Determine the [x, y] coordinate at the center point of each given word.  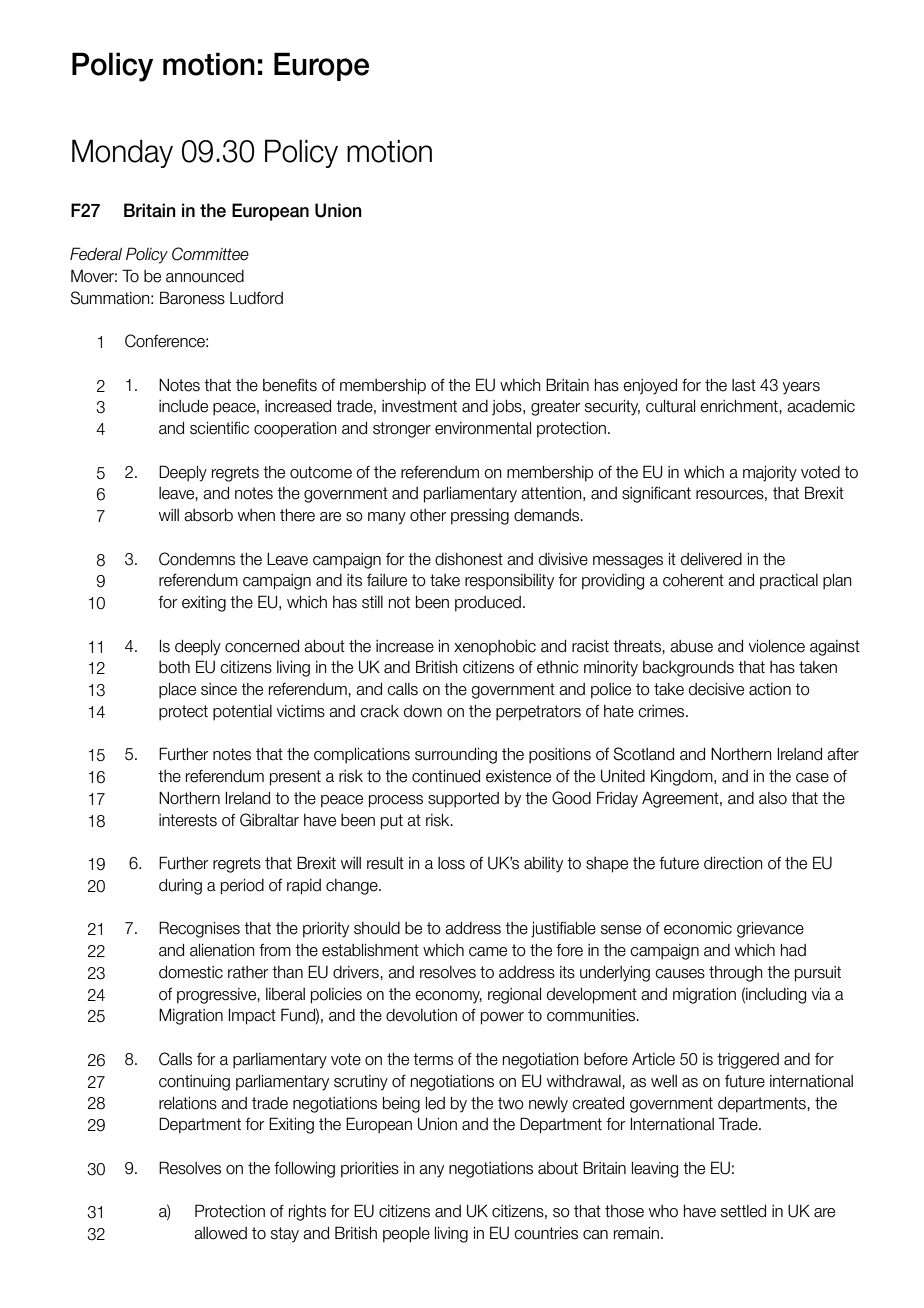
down [423, 711]
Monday [122, 153]
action [770, 689]
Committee [210, 254]
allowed [220, 1233]
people [406, 1235]
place [177, 691]
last [744, 385]
